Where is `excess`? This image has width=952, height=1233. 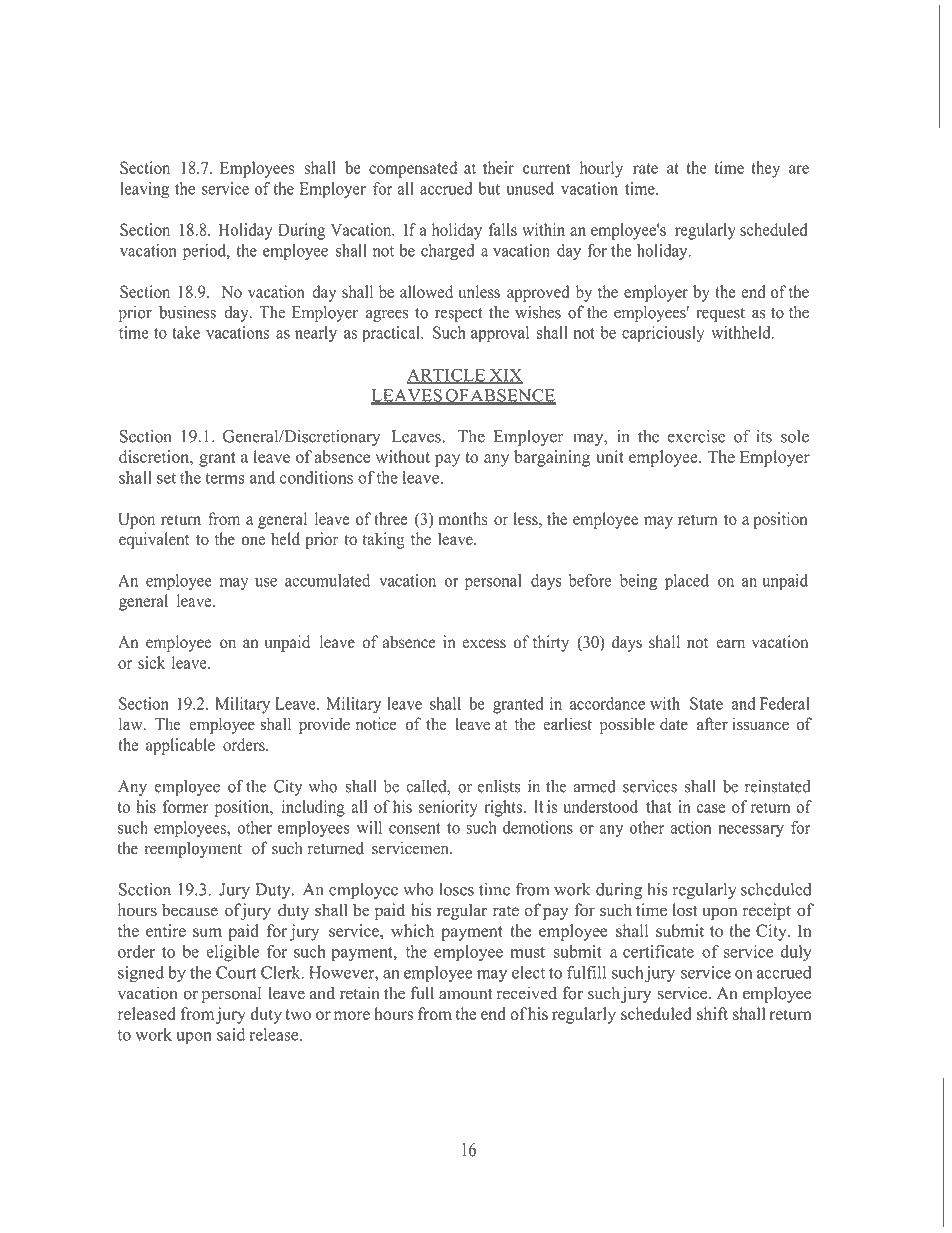
excess is located at coordinates (484, 644).
